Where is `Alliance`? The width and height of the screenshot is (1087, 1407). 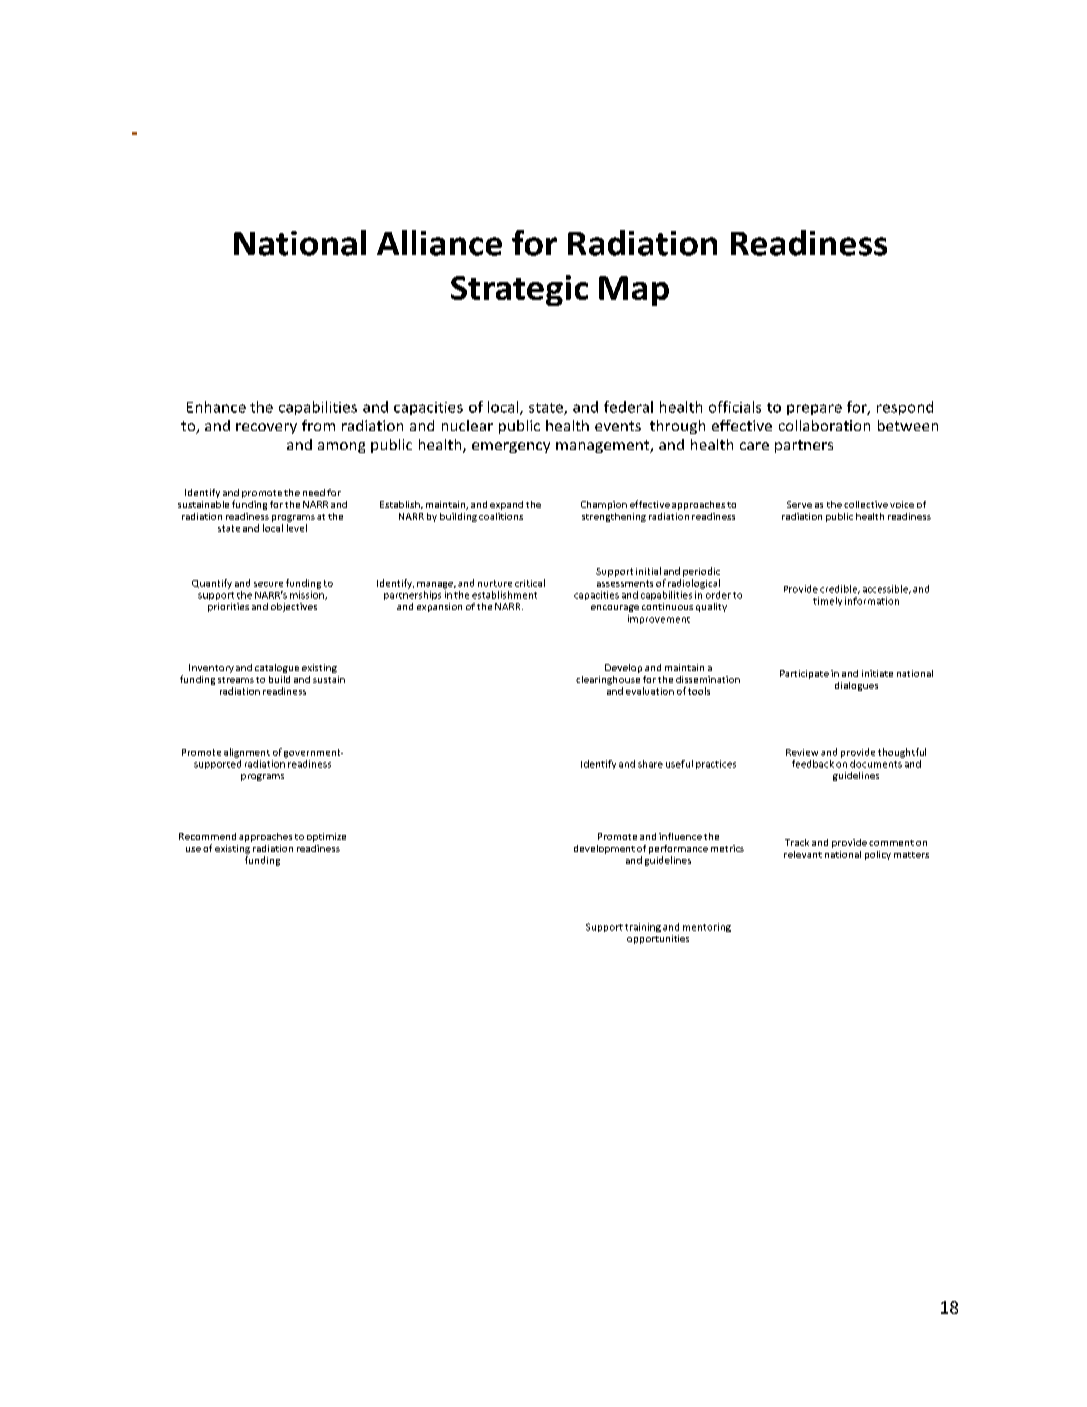
Alliance is located at coordinates (439, 243).
